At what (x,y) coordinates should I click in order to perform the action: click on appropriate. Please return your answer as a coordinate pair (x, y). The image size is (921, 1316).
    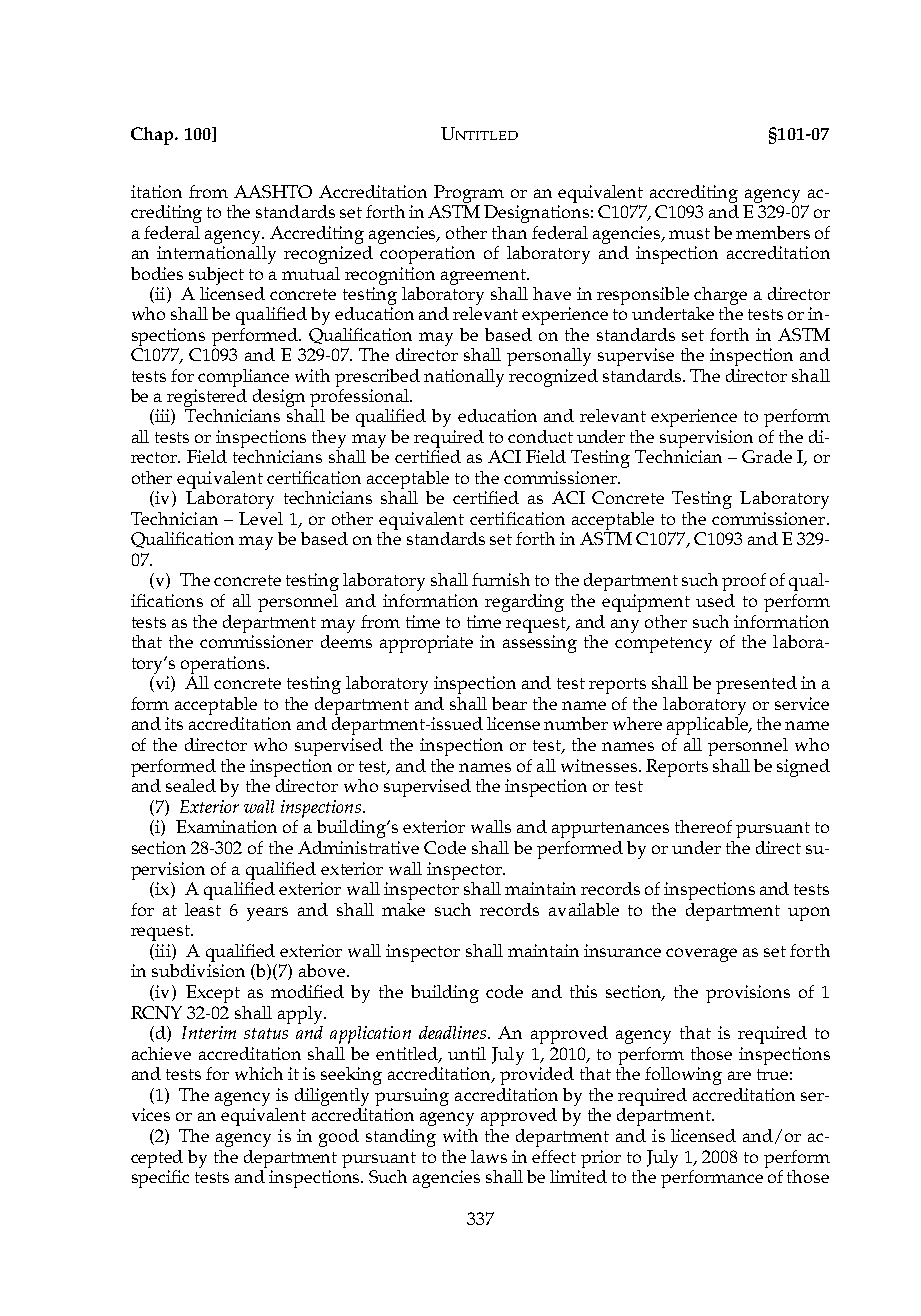
    Looking at the image, I should click on (426, 644).
